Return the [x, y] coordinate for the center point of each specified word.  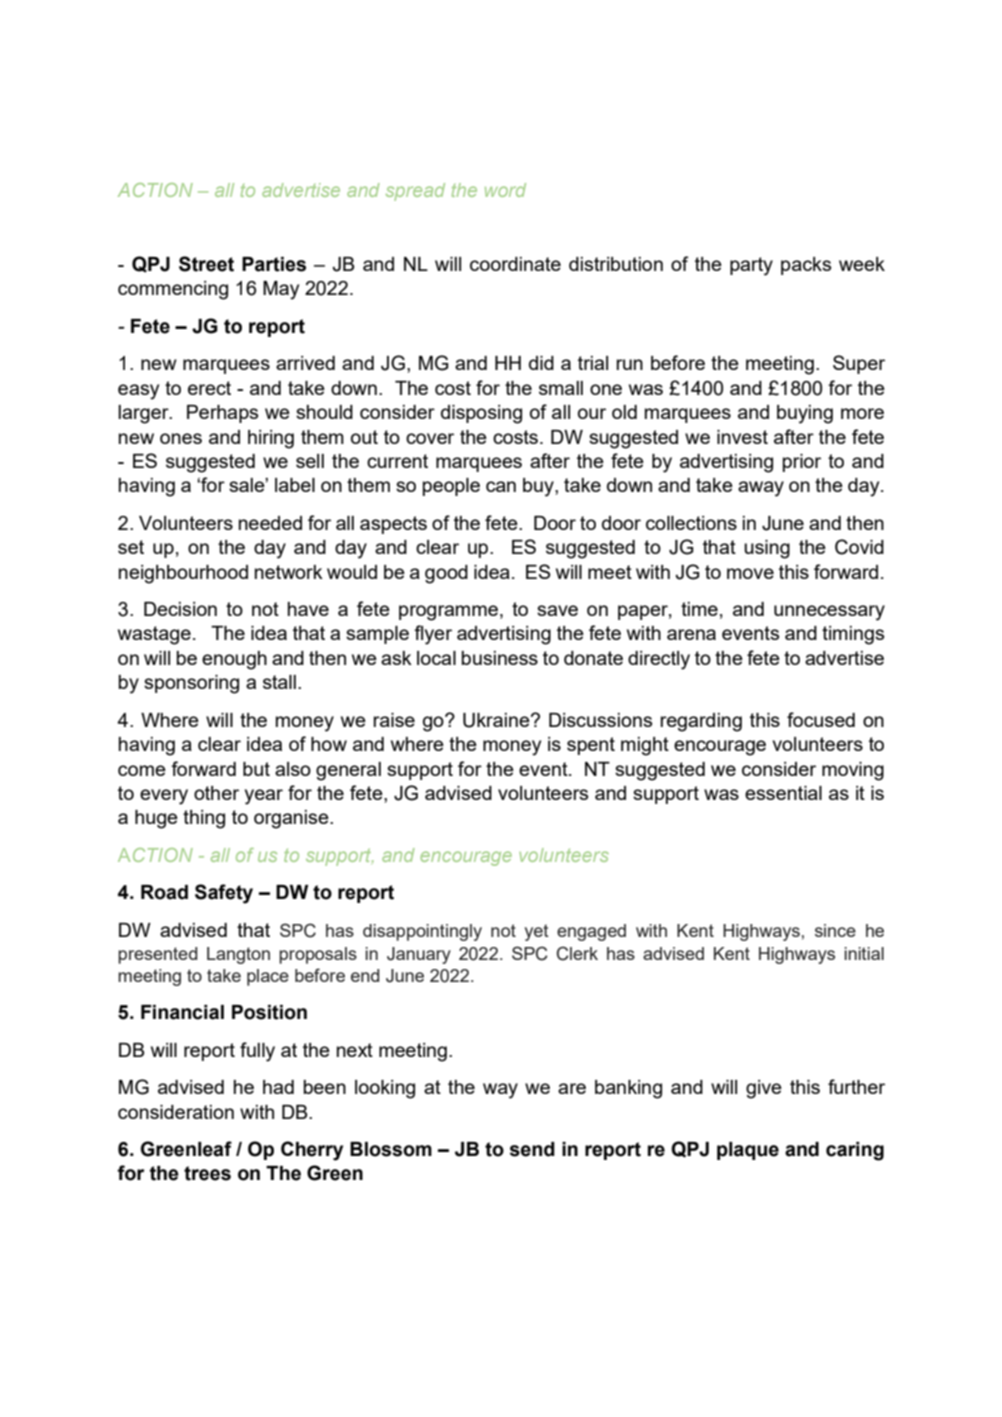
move [750, 573]
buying [805, 414]
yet [537, 932]
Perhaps [222, 414]
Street [206, 264]
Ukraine [497, 720]
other [216, 793]
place [268, 977]
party [751, 266]
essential [783, 793]
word [505, 190]
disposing [481, 414]
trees [207, 1173]
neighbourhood [183, 574]
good [446, 574]
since [835, 930]
